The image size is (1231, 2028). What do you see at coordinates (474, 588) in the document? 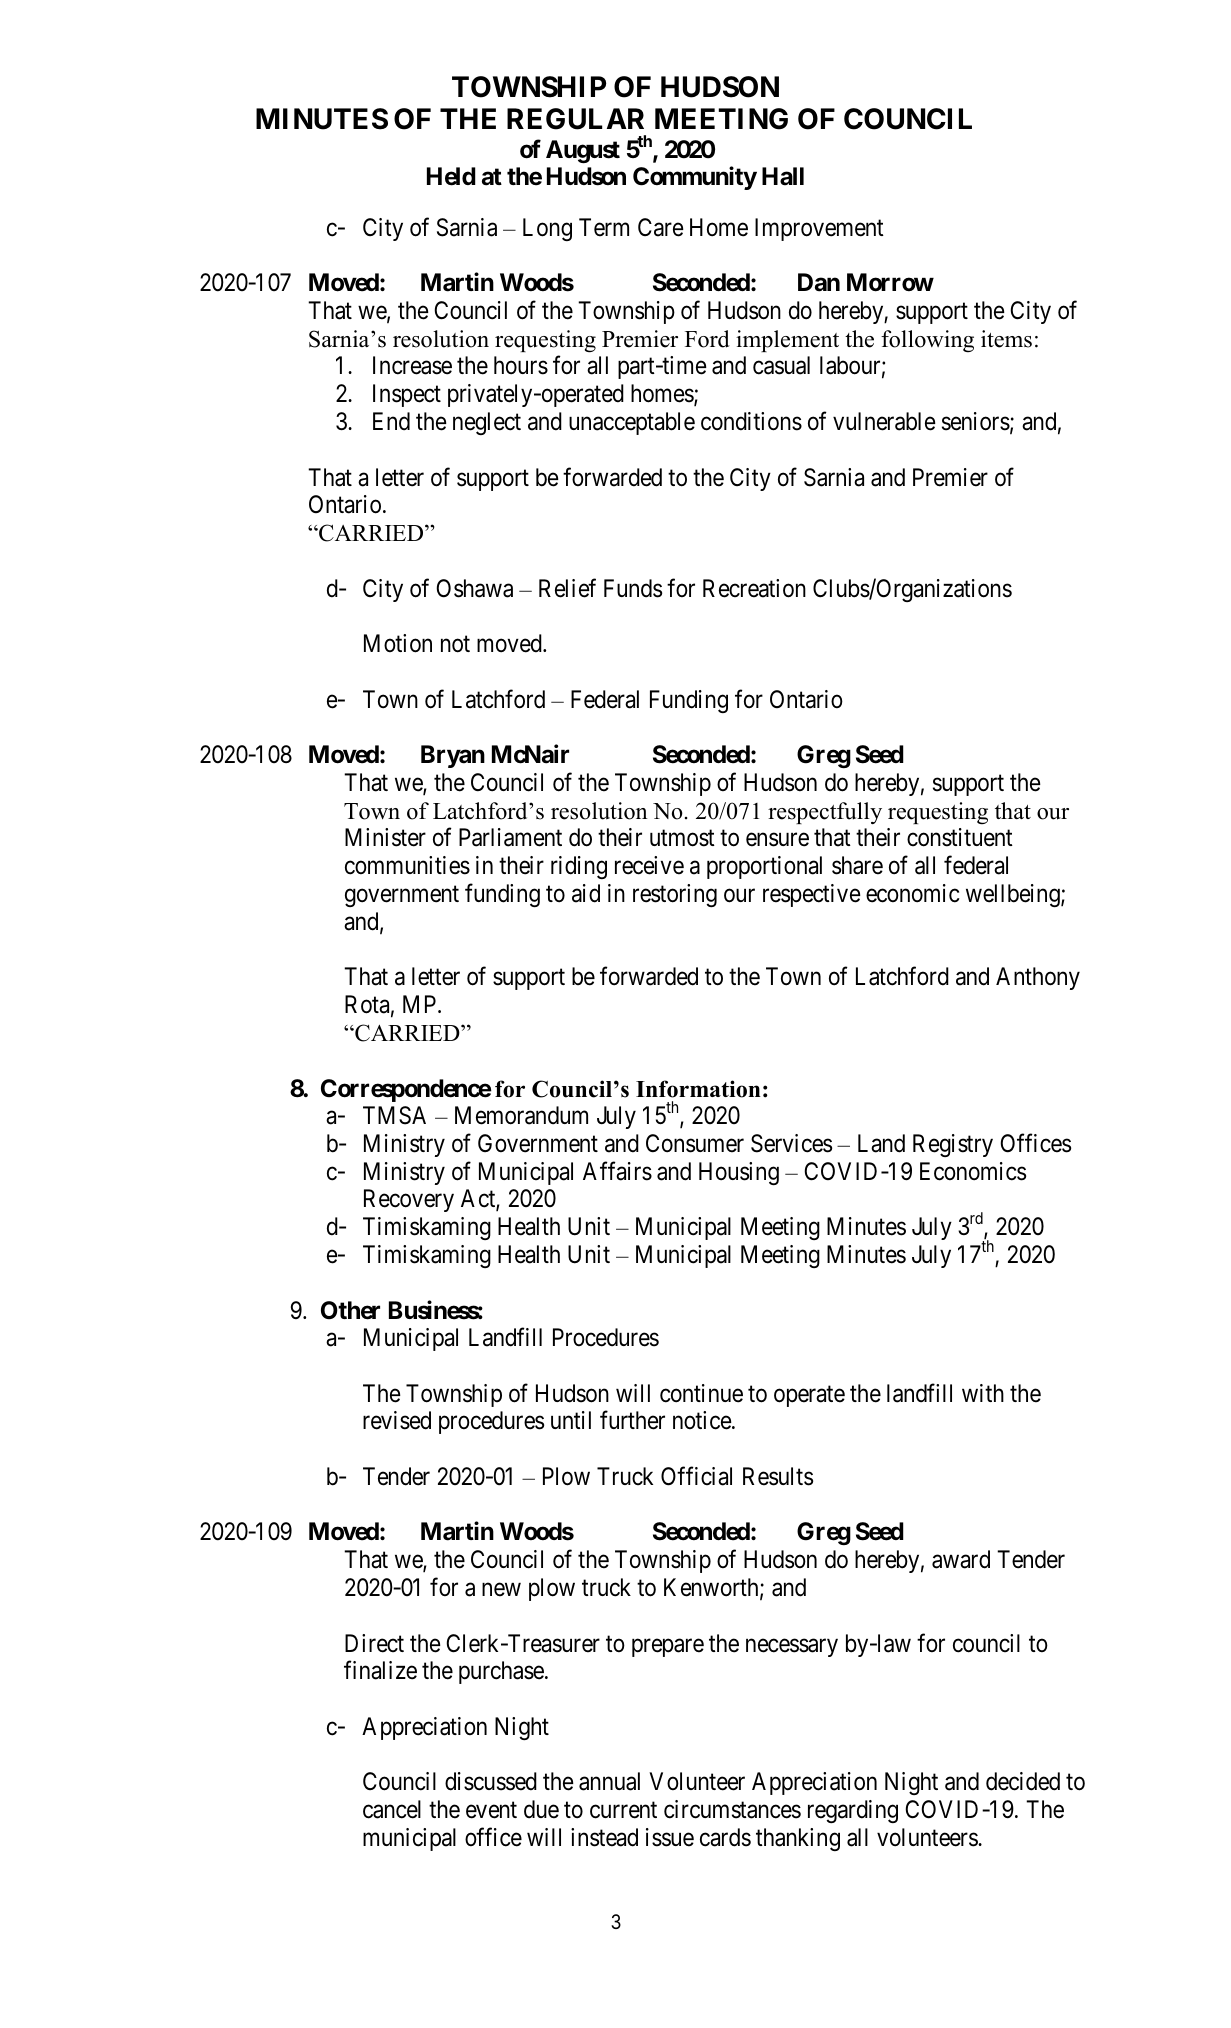
I see `Oshawa` at bounding box center [474, 588].
